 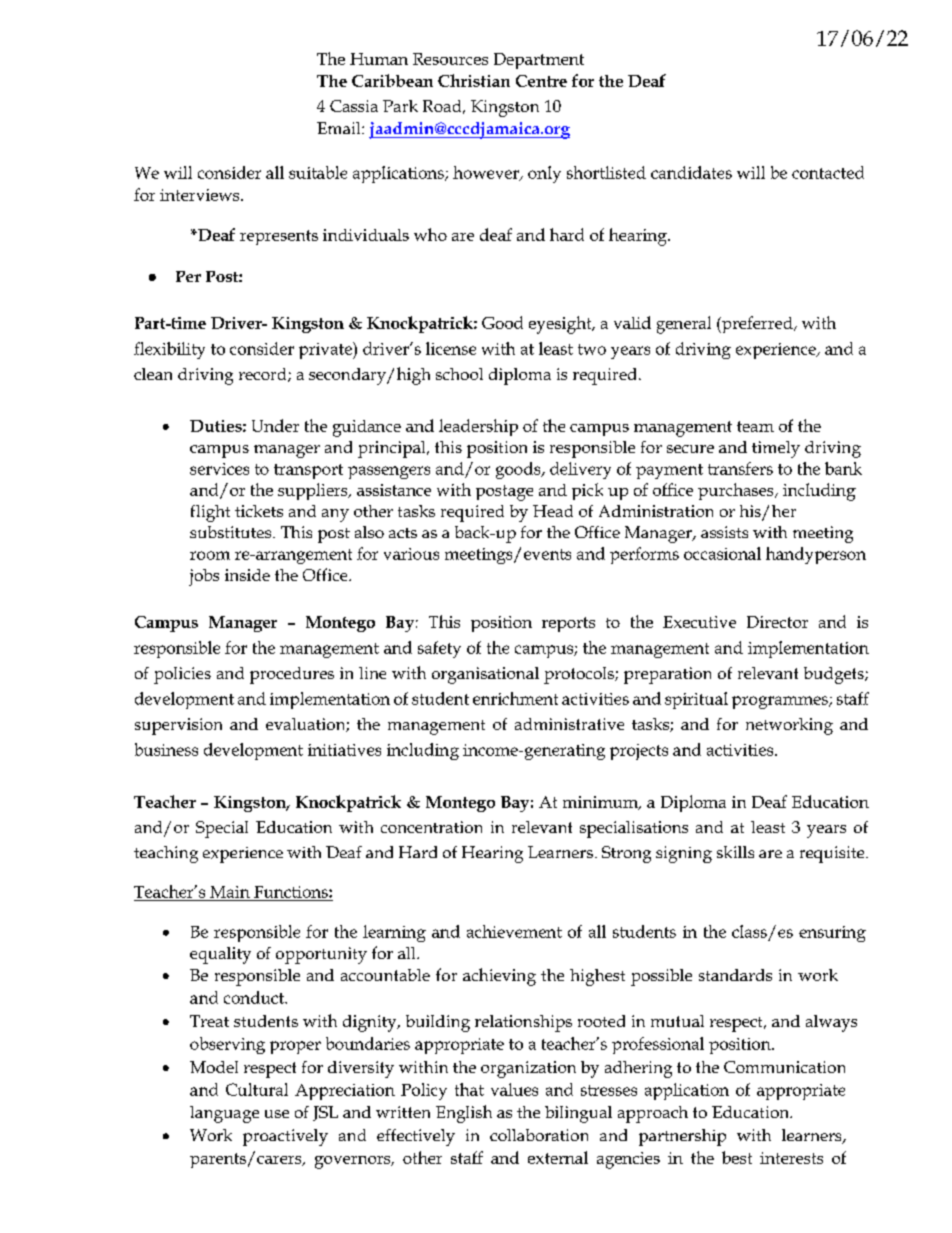 What do you see at coordinates (755, 426) in the page?
I see `team` at bounding box center [755, 426].
